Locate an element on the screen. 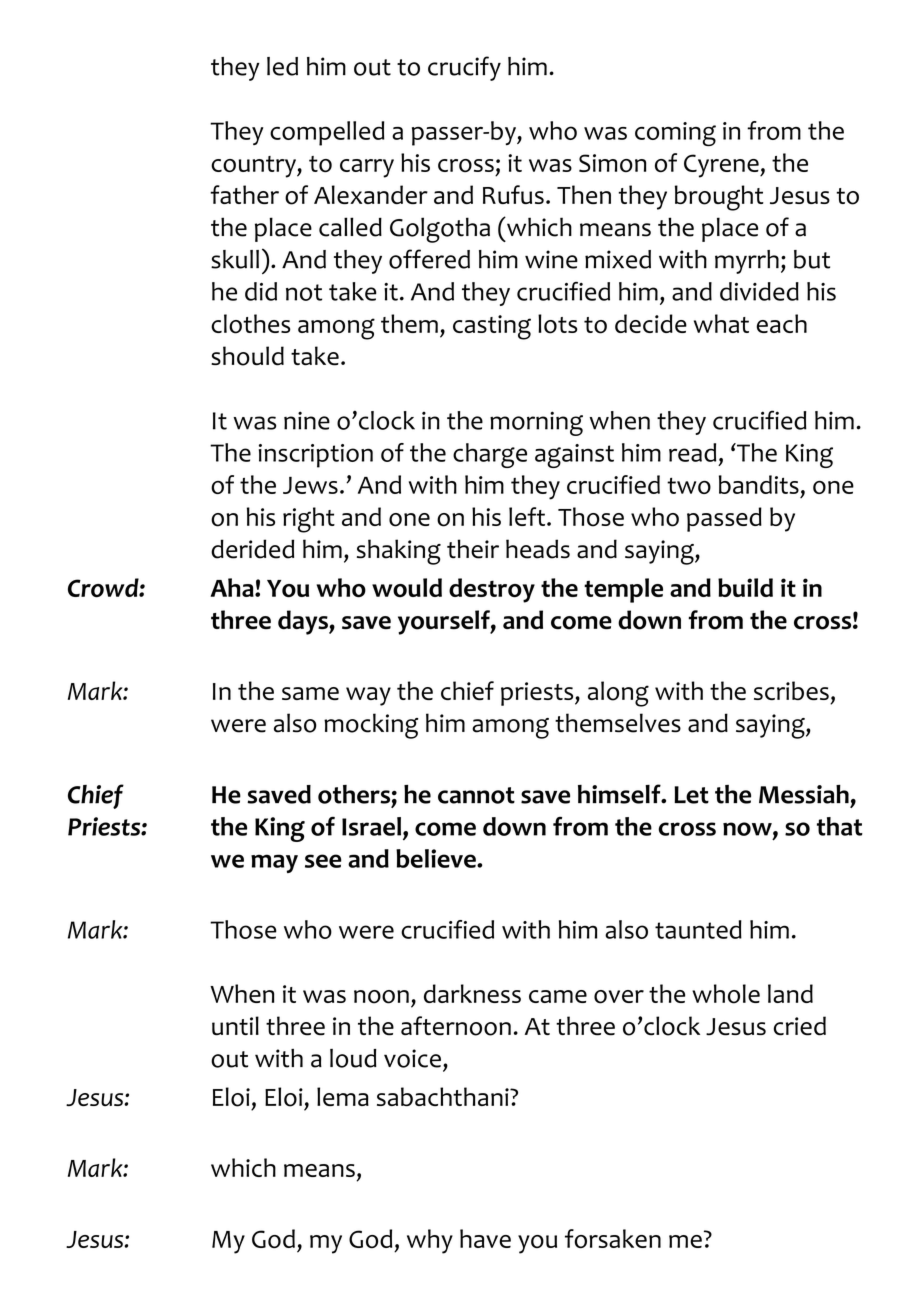 This screenshot has width=924, height=1307. compelled is located at coordinates (327, 133).
